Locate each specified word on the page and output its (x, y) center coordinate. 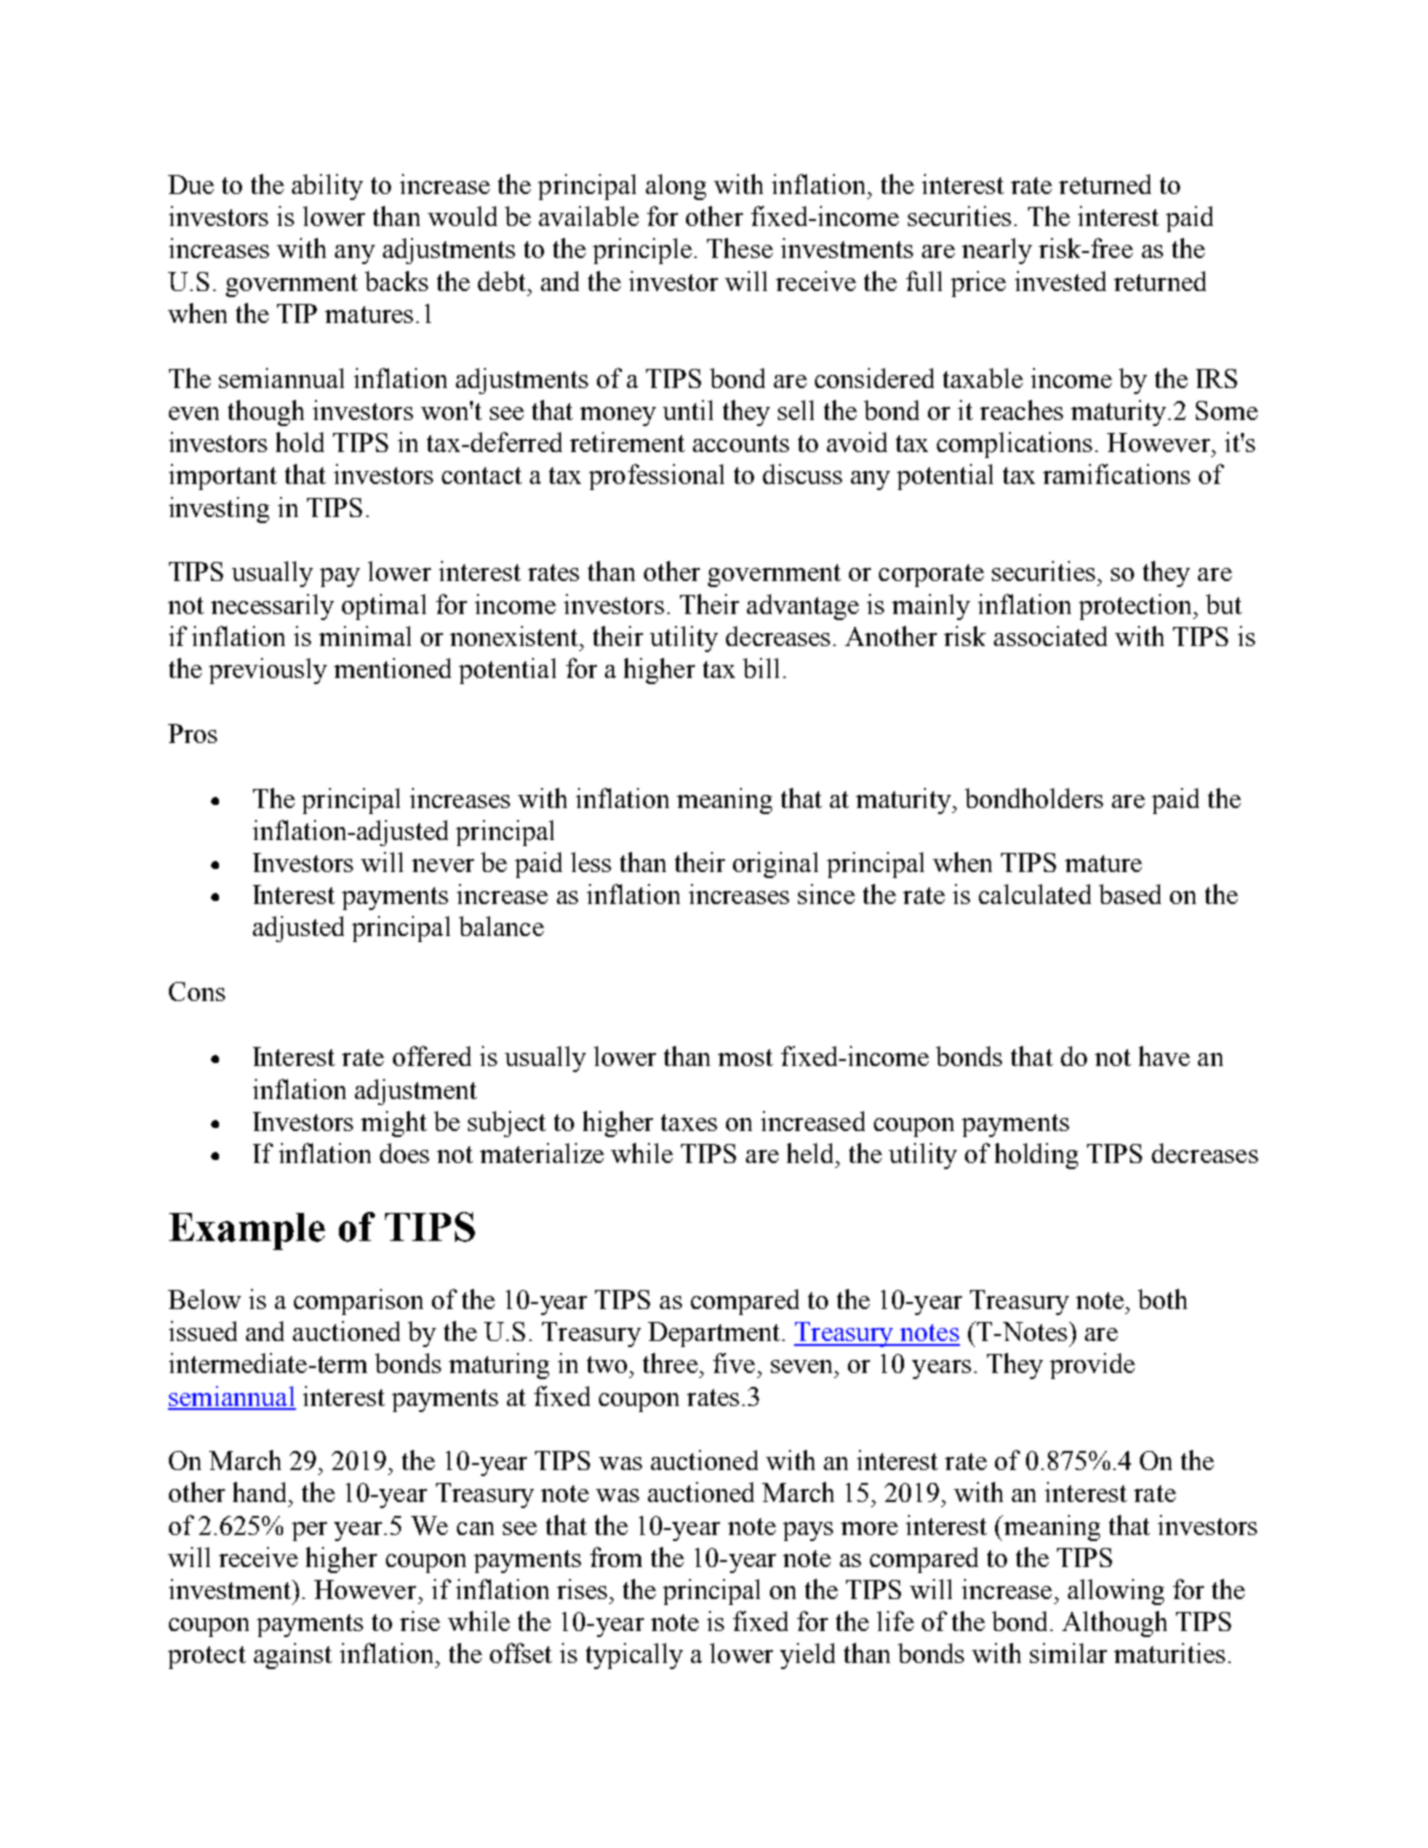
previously (268, 671)
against (293, 1656)
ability (327, 187)
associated (1050, 636)
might (394, 1124)
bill (761, 668)
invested (1060, 281)
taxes (689, 1122)
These (740, 248)
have (1164, 1056)
